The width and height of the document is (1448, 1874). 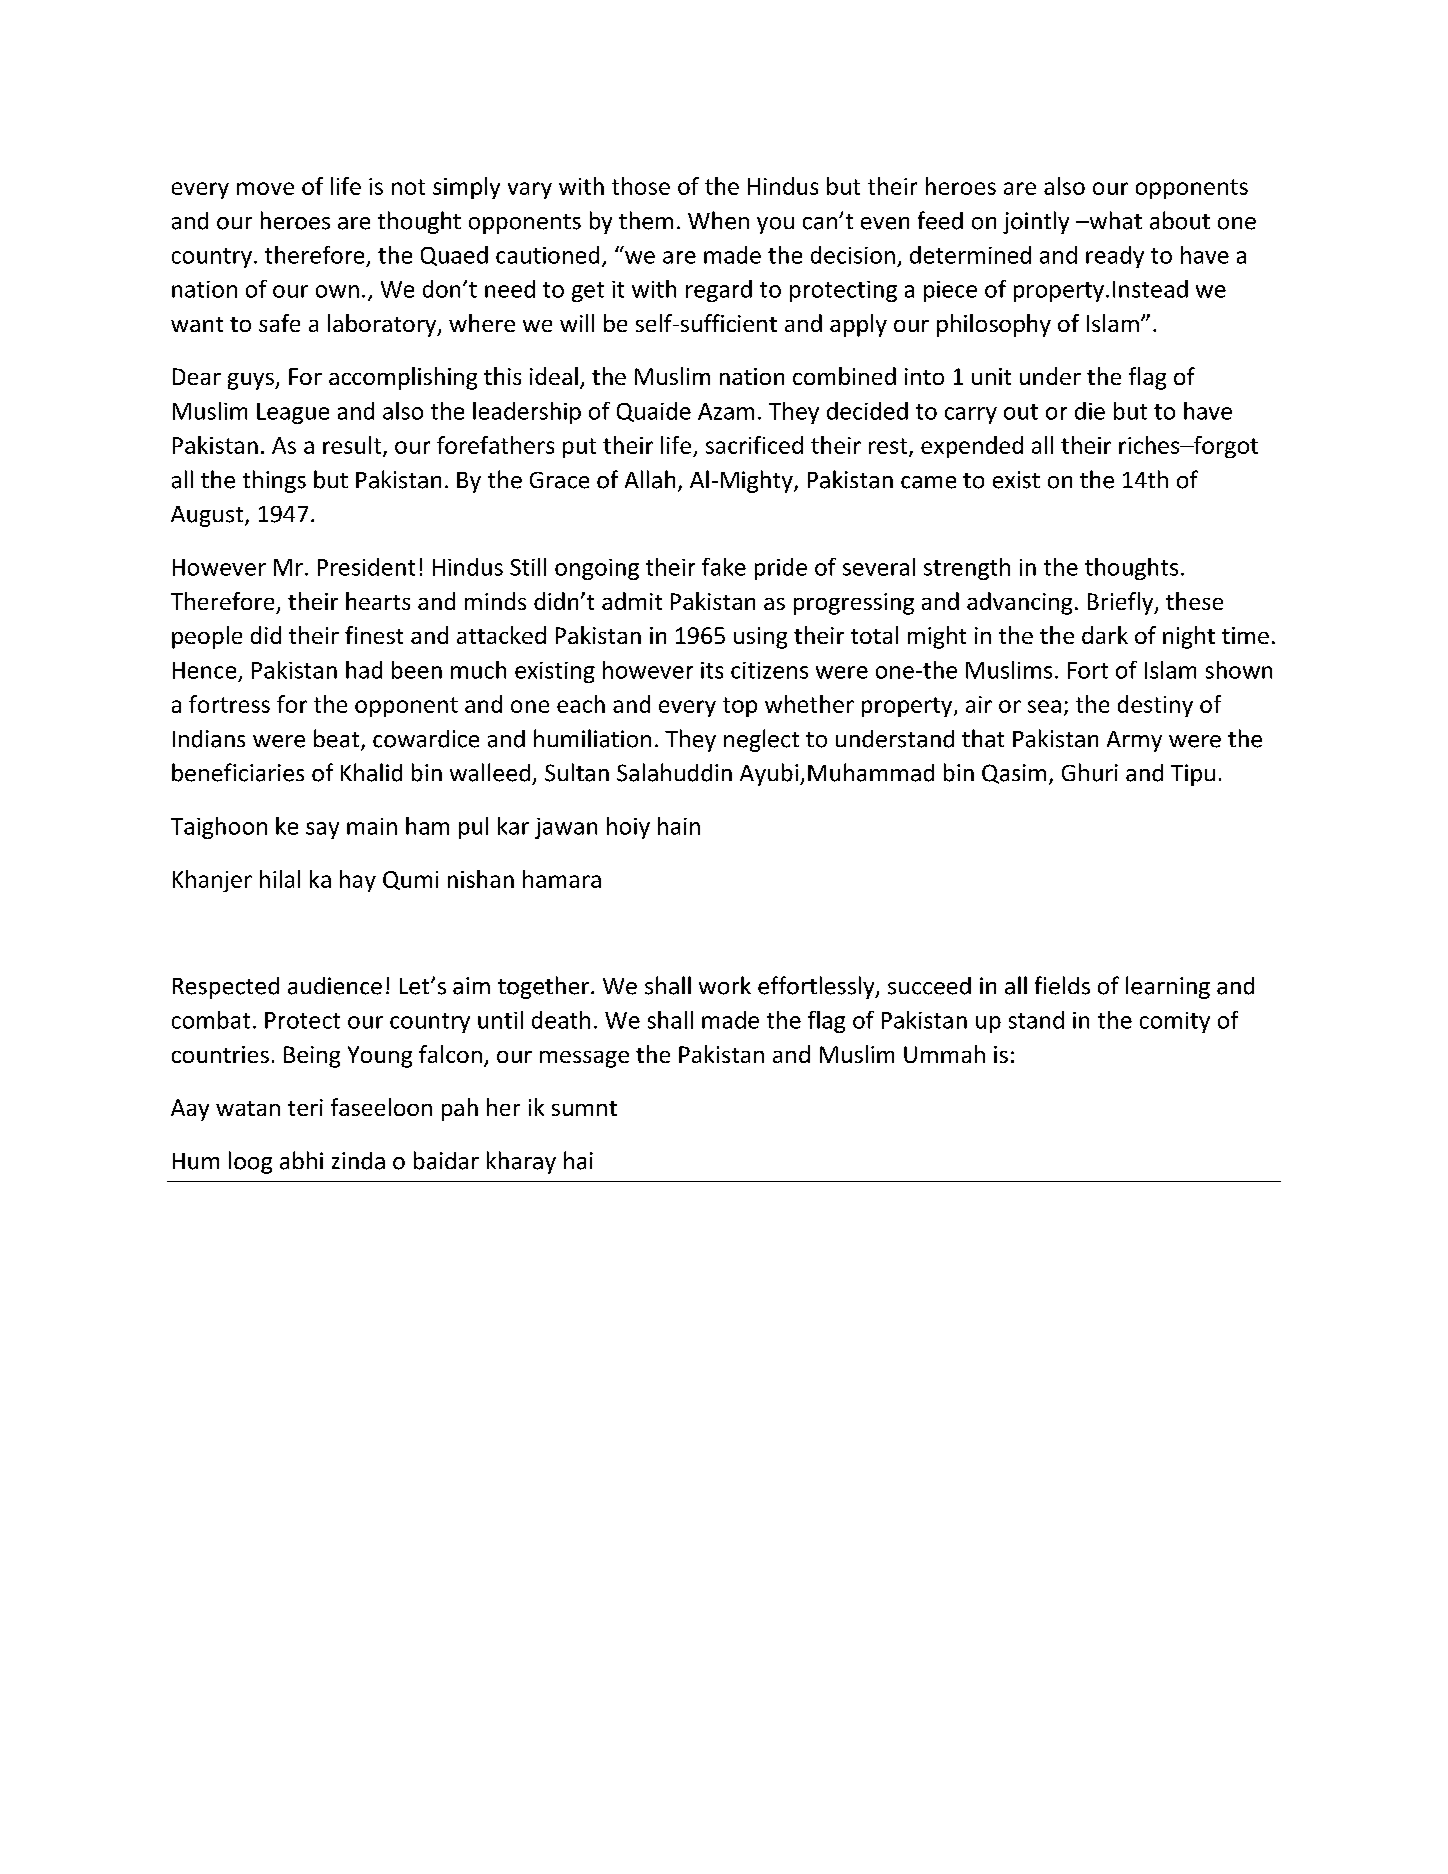 I want to click on Azam, so click(x=726, y=411).
